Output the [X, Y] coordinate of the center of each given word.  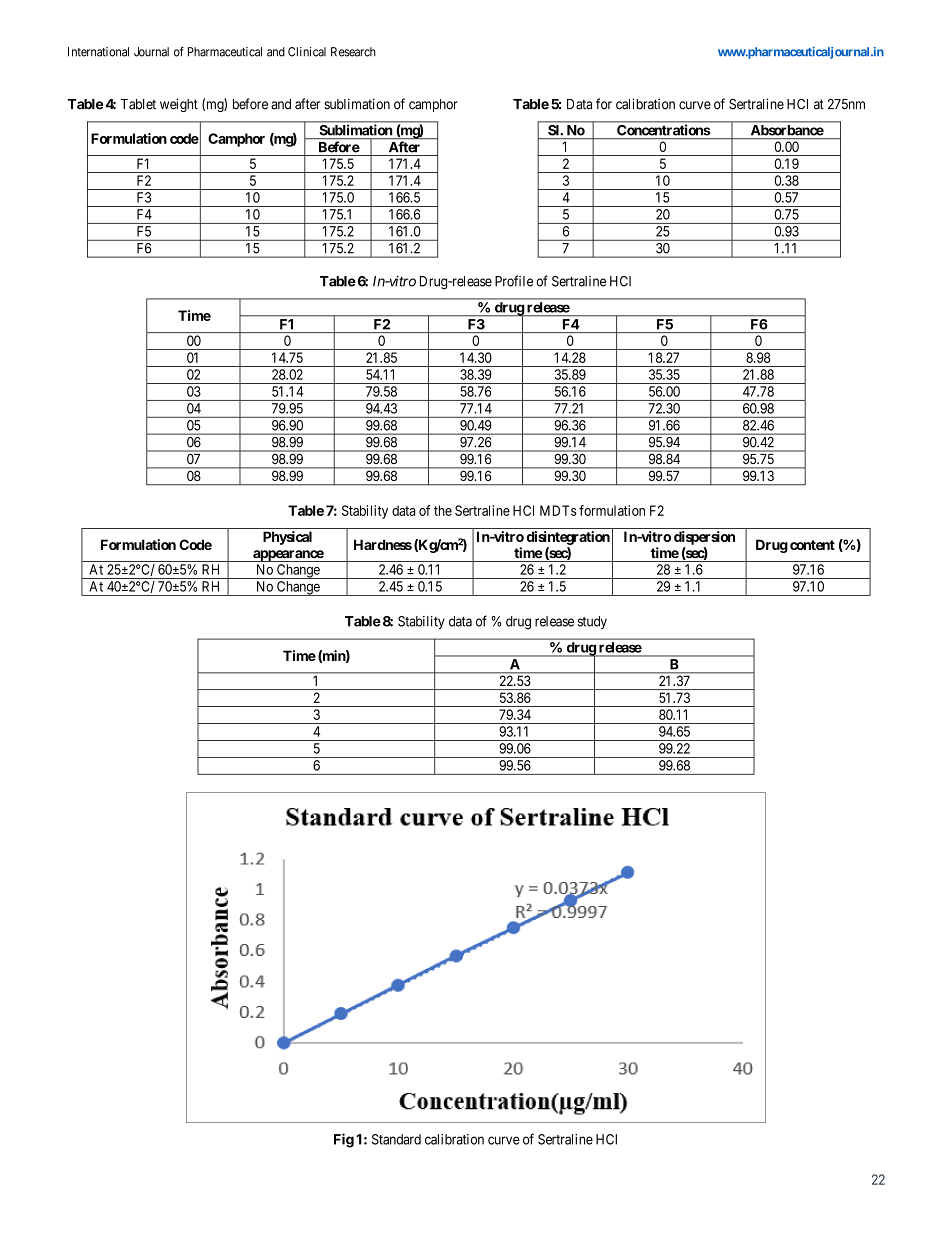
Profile [514, 281]
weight [179, 105]
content [812, 545]
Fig [344, 1140]
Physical [287, 538]
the [443, 510]
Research [353, 52]
